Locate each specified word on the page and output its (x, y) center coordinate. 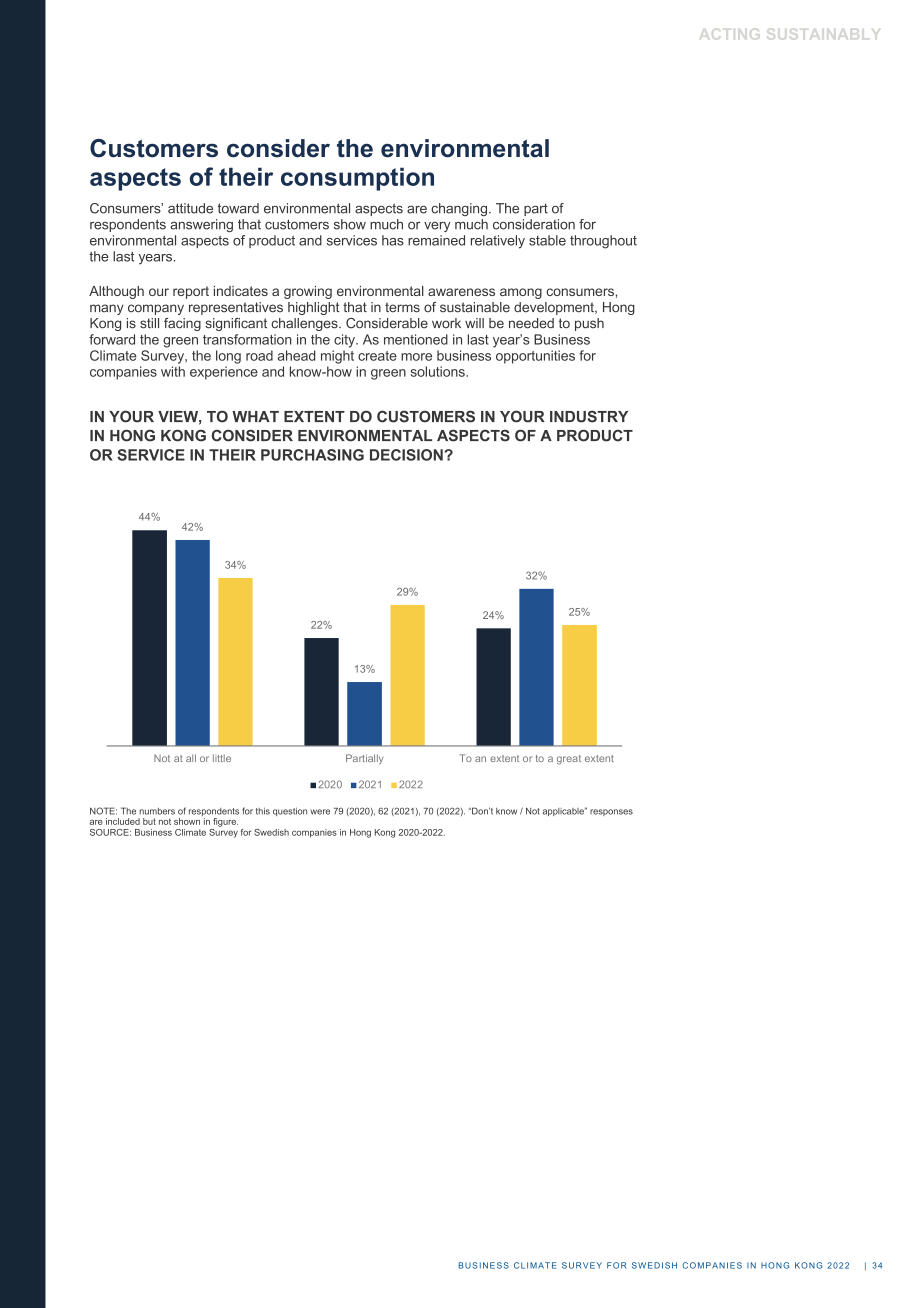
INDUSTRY (589, 416)
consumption (357, 179)
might (337, 357)
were (320, 812)
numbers (157, 811)
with (173, 371)
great (569, 759)
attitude (190, 208)
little (222, 758)
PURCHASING (312, 455)
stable (547, 240)
